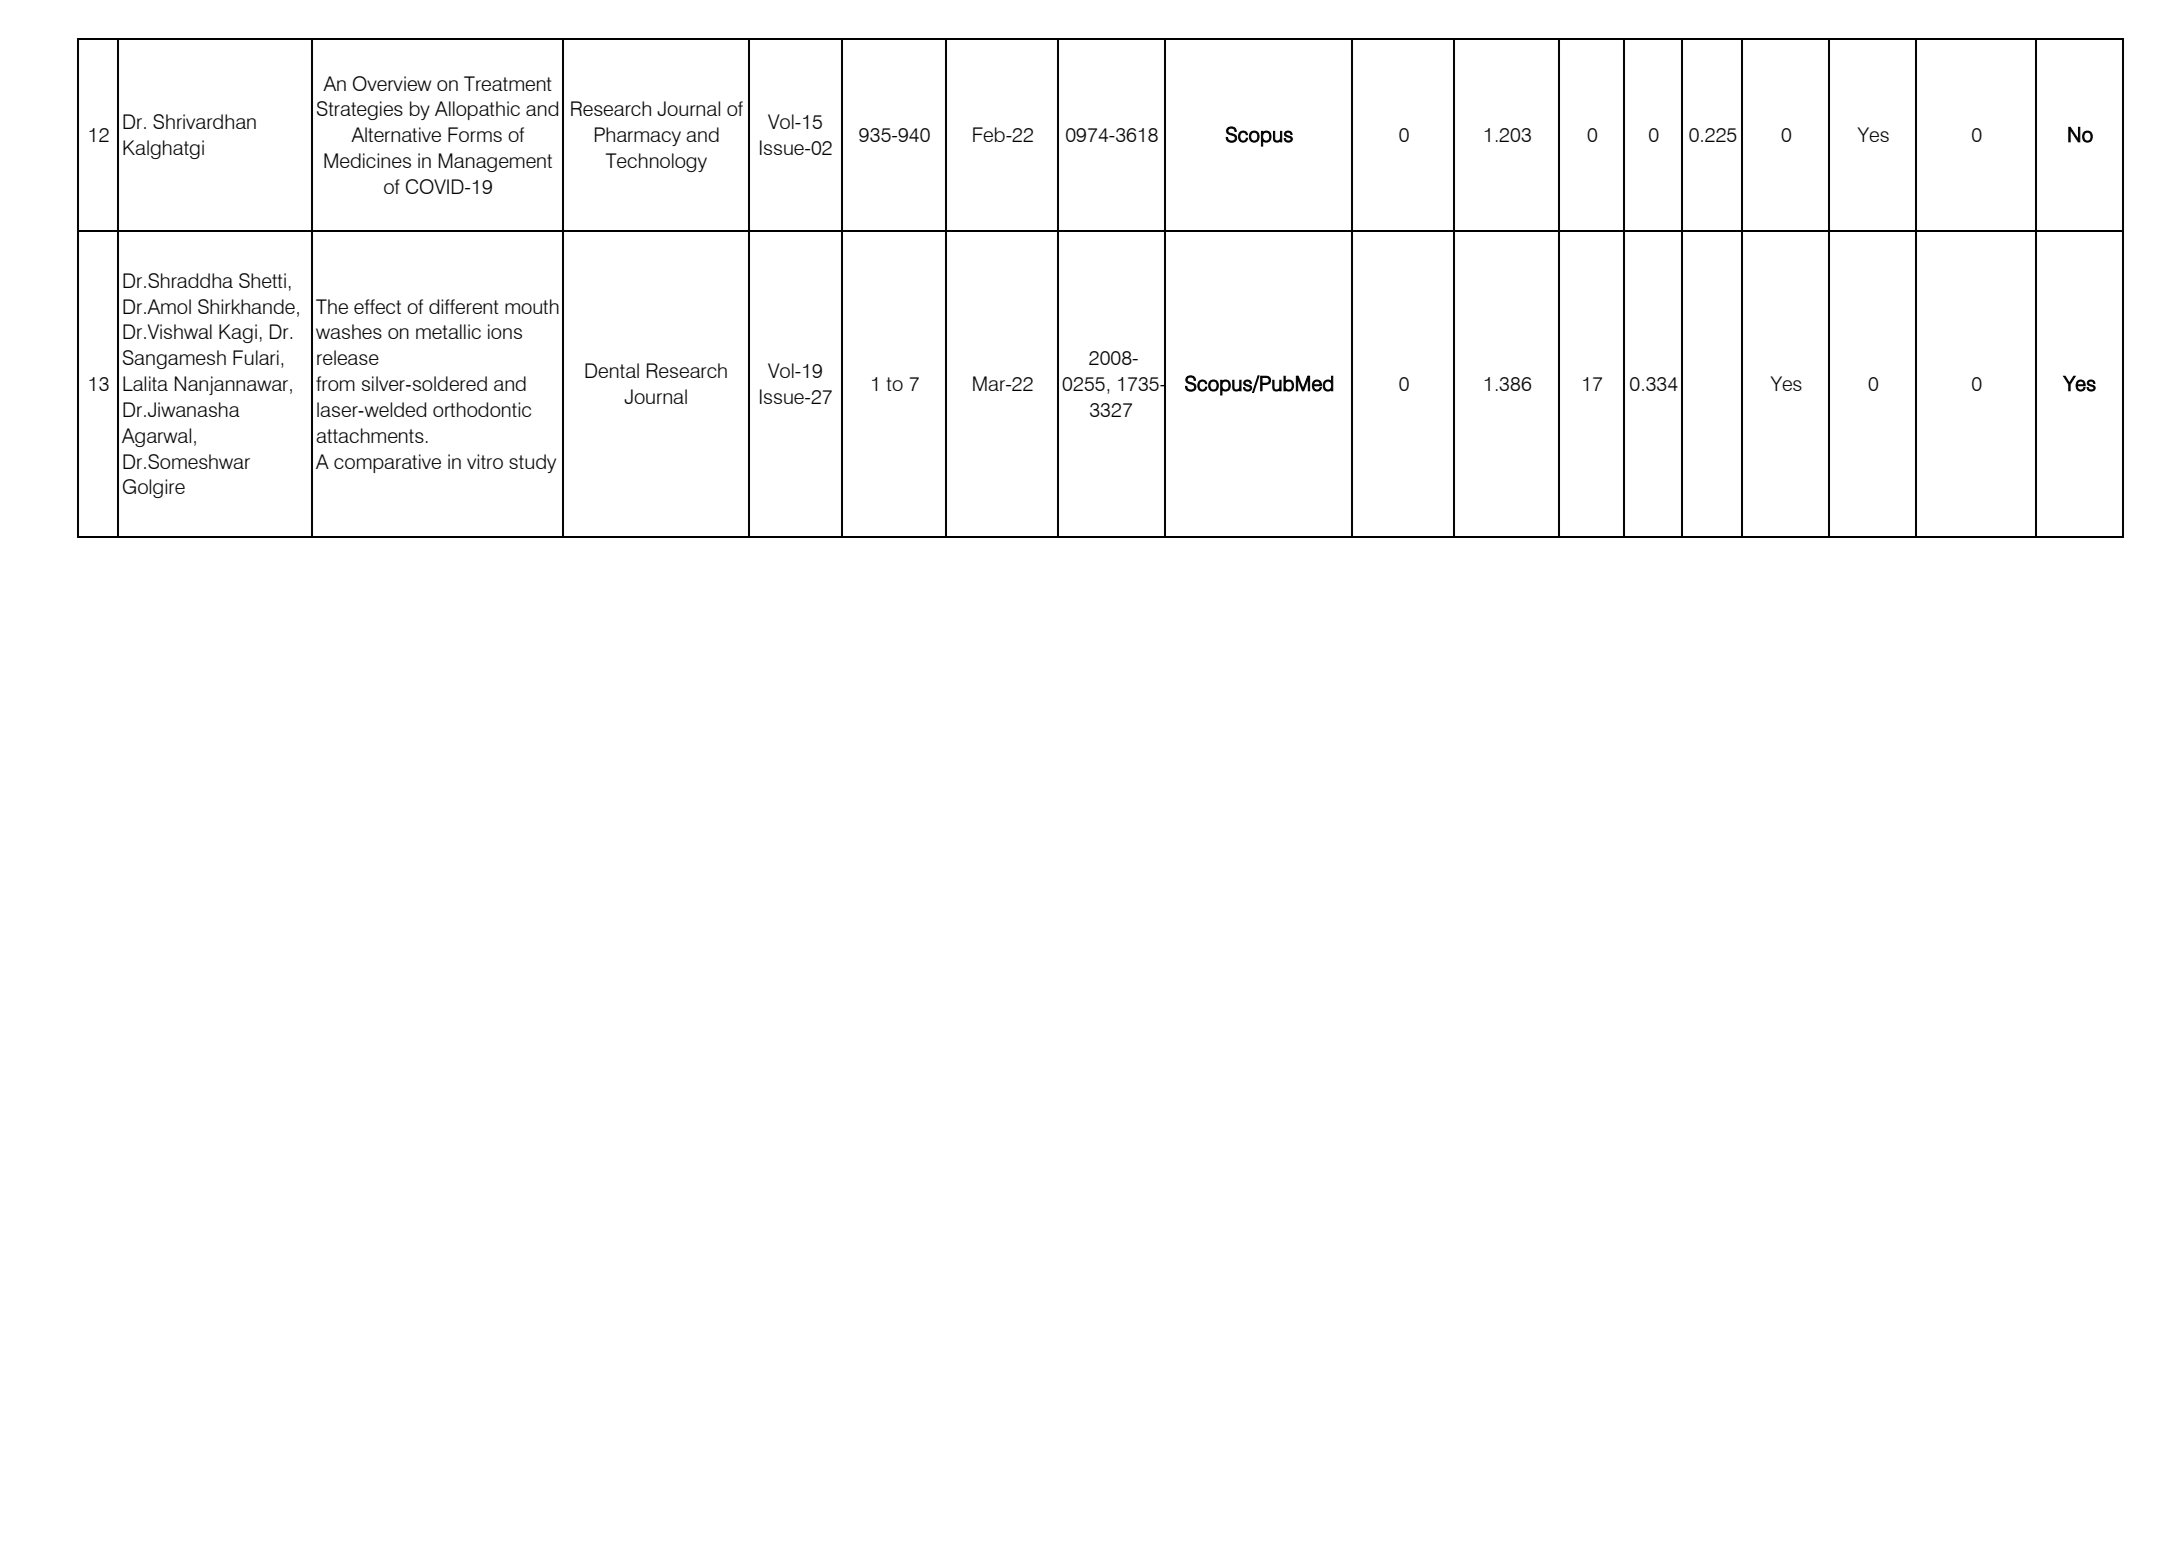 Image resolution: width=2181 pixels, height=1543 pixels. Describe the element at coordinates (656, 162) in the screenshot. I see `Technology` at that location.
